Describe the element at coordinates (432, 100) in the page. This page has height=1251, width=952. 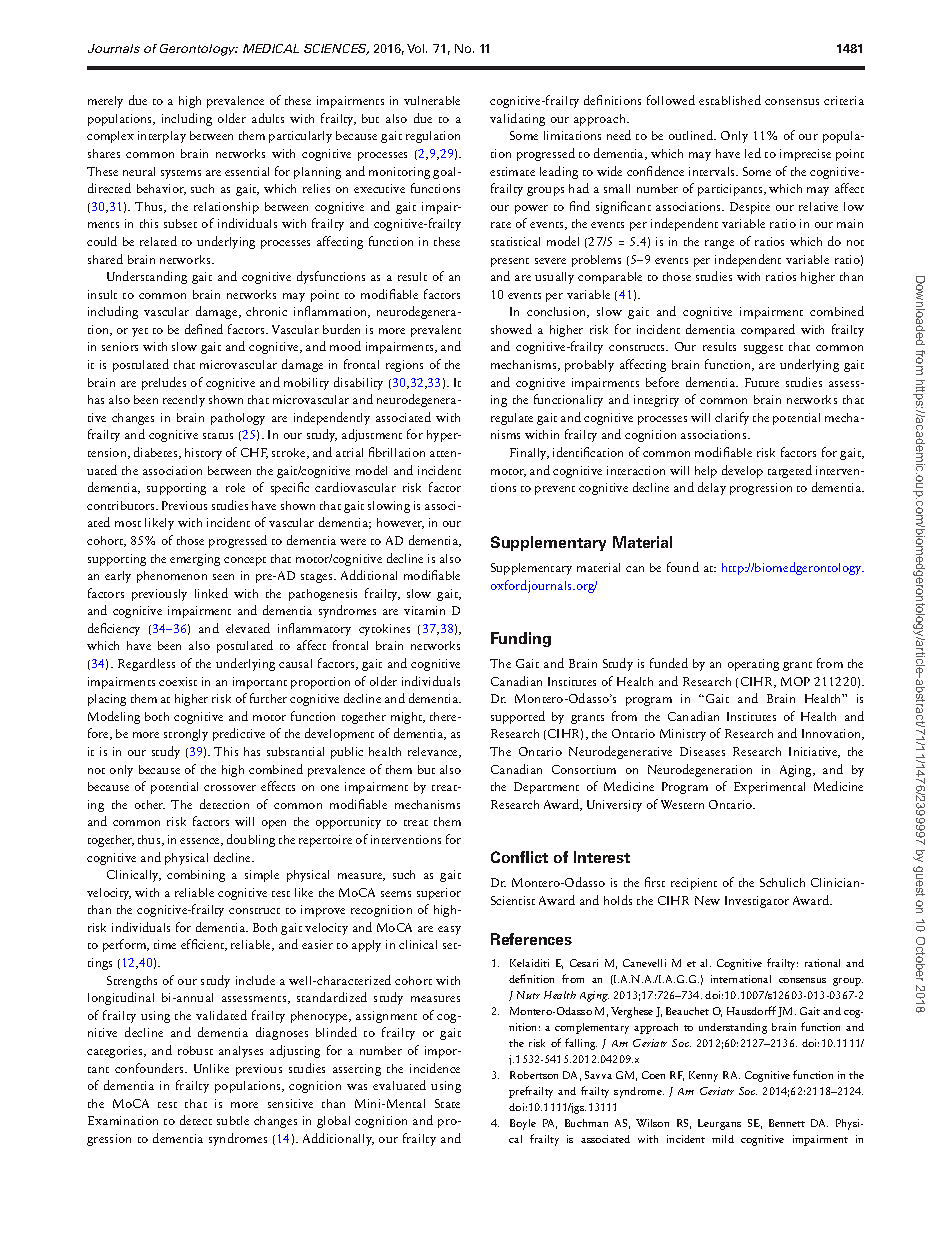
I see `vulnerable` at that location.
